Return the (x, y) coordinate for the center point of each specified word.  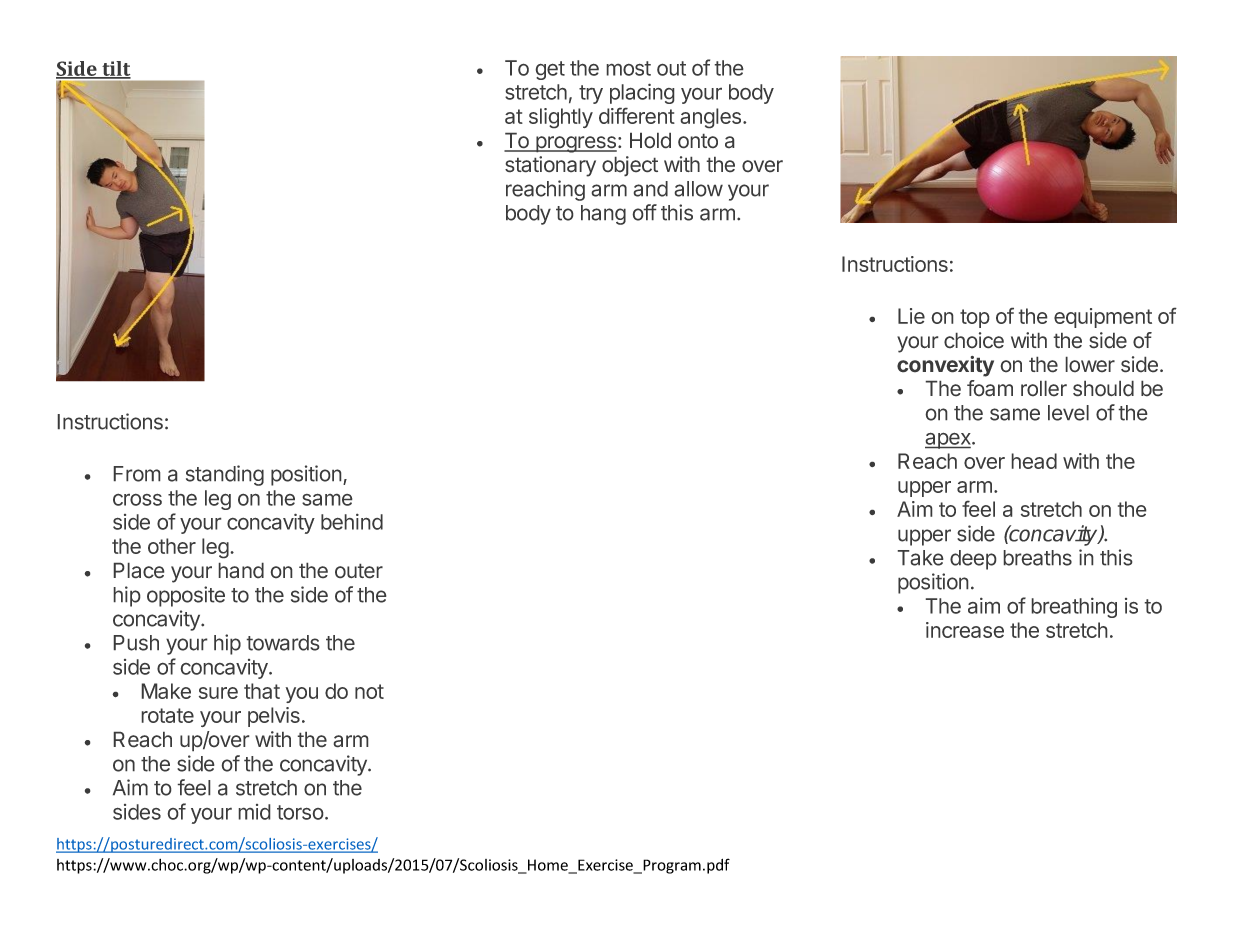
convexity (945, 366)
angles (710, 118)
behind (352, 521)
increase (965, 630)
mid (254, 812)
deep (973, 560)
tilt (115, 70)
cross (137, 499)
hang (603, 215)
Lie (911, 316)
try (591, 94)
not (369, 691)
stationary (550, 166)
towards (283, 643)
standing (225, 475)
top (975, 318)
